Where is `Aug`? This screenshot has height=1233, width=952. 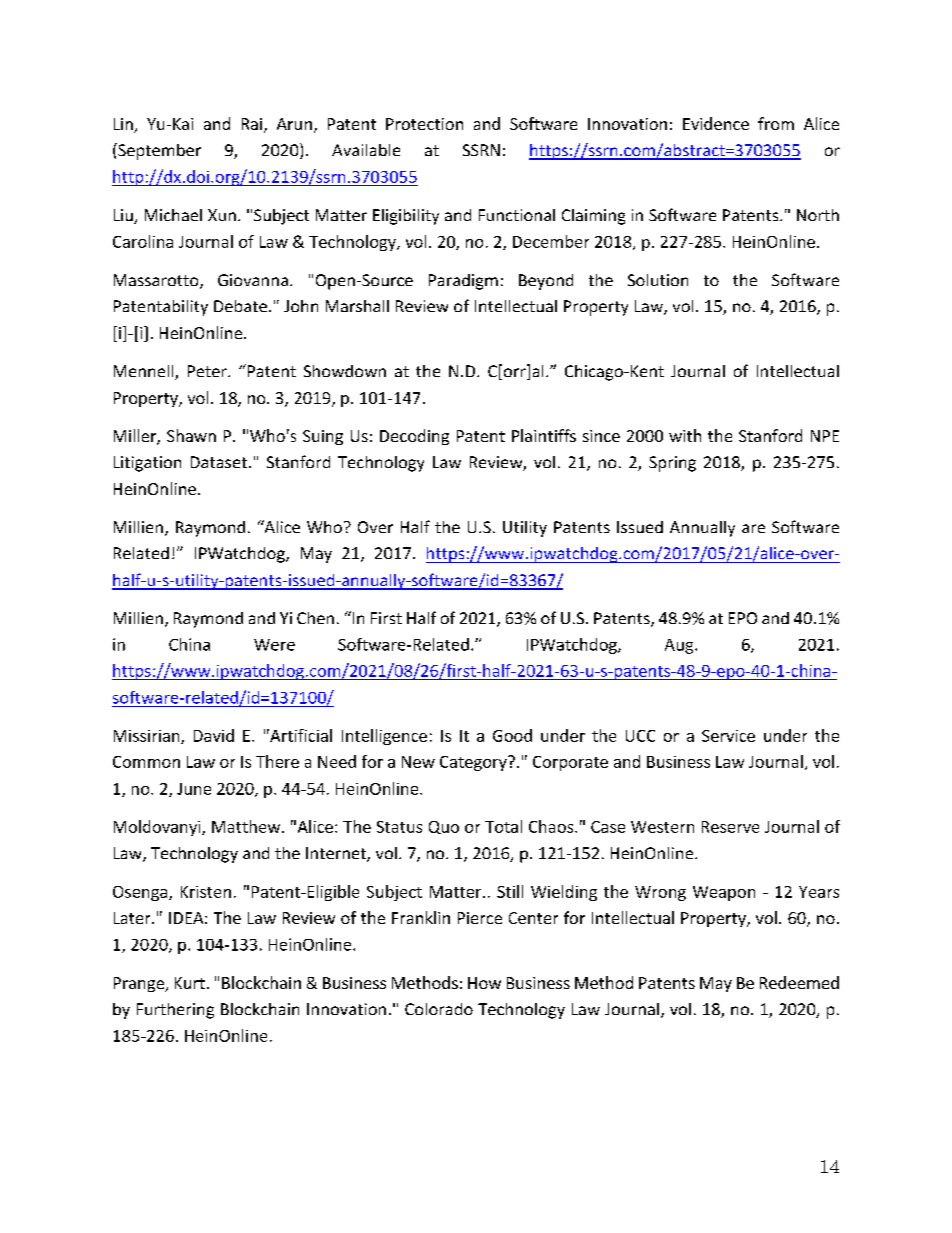 Aug is located at coordinates (680, 646).
